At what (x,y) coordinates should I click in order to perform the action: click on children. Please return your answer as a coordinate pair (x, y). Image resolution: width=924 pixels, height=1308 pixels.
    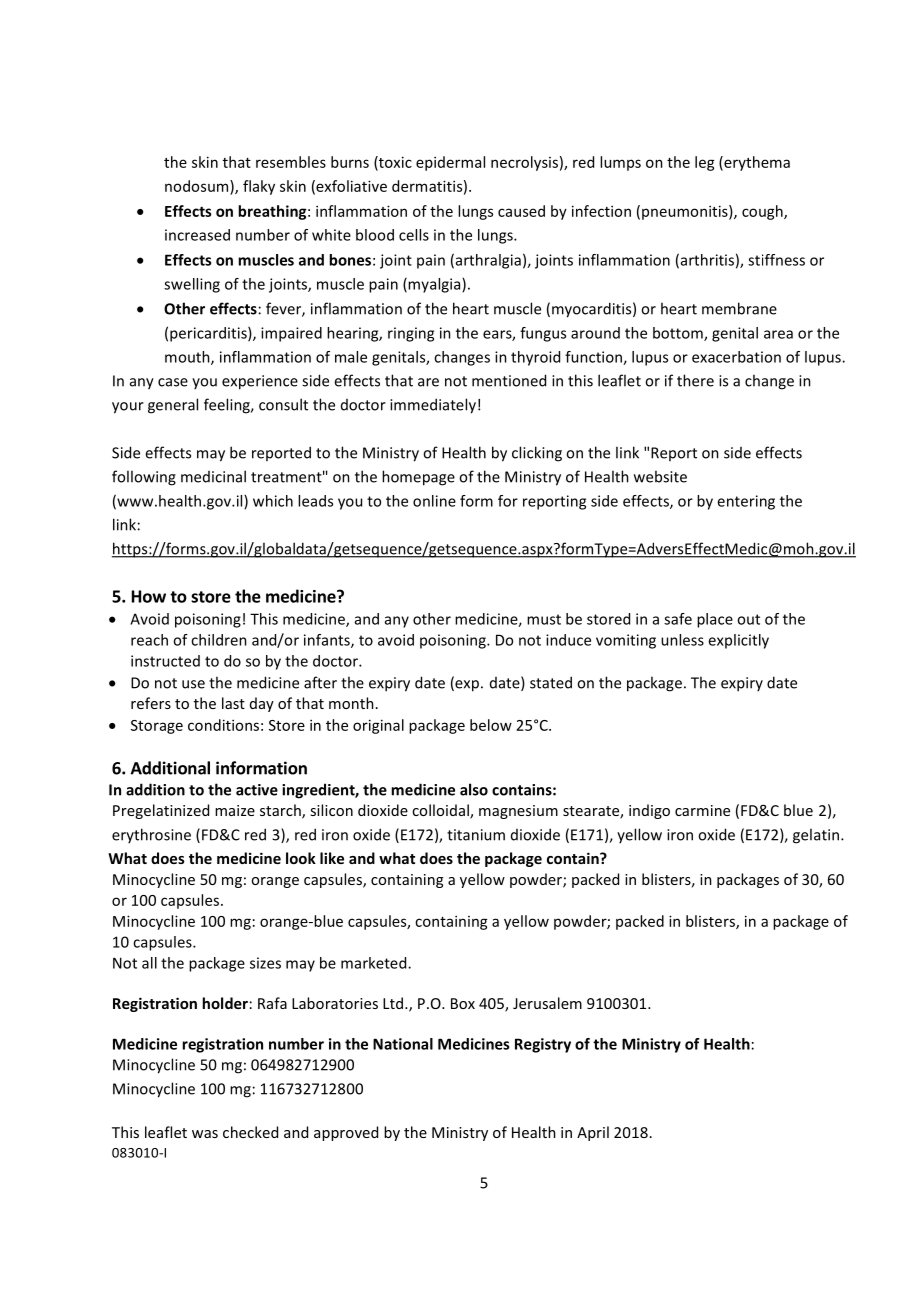
    Looking at the image, I should click on (219, 640).
